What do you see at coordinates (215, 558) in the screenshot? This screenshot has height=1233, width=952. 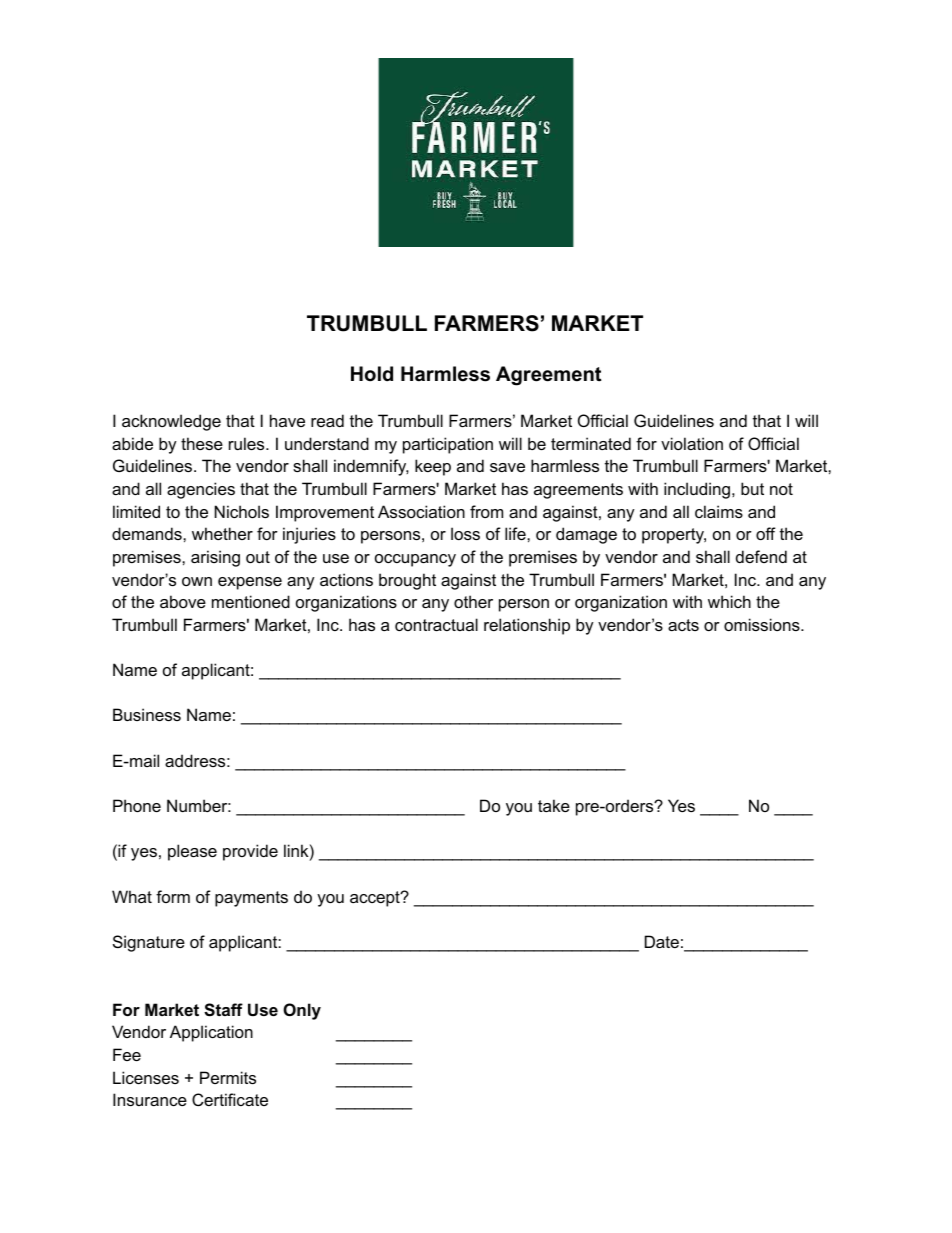 I see `arising` at bounding box center [215, 558].
